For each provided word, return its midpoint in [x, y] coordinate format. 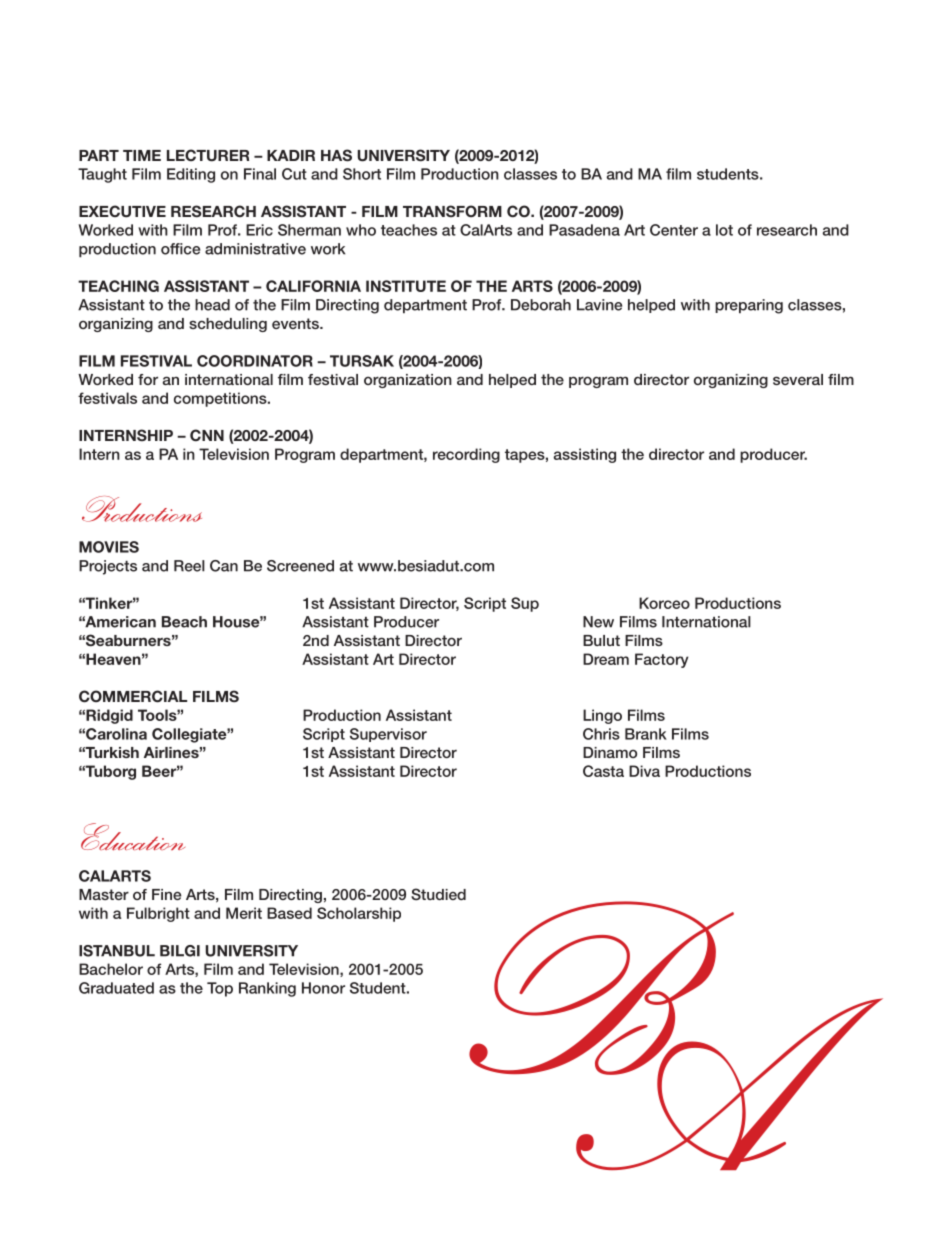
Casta [603, 771]
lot [724, 230]
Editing [191, 175]
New [598, 622]
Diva [644, 771]
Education [133, 837]
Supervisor [388, 735]
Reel [189, 566]
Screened [300, 566]
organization [408, 381]
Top [220, 989]
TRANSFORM [452, 211]
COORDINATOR [255, 361]
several [798, 379]
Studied [438, 894]
